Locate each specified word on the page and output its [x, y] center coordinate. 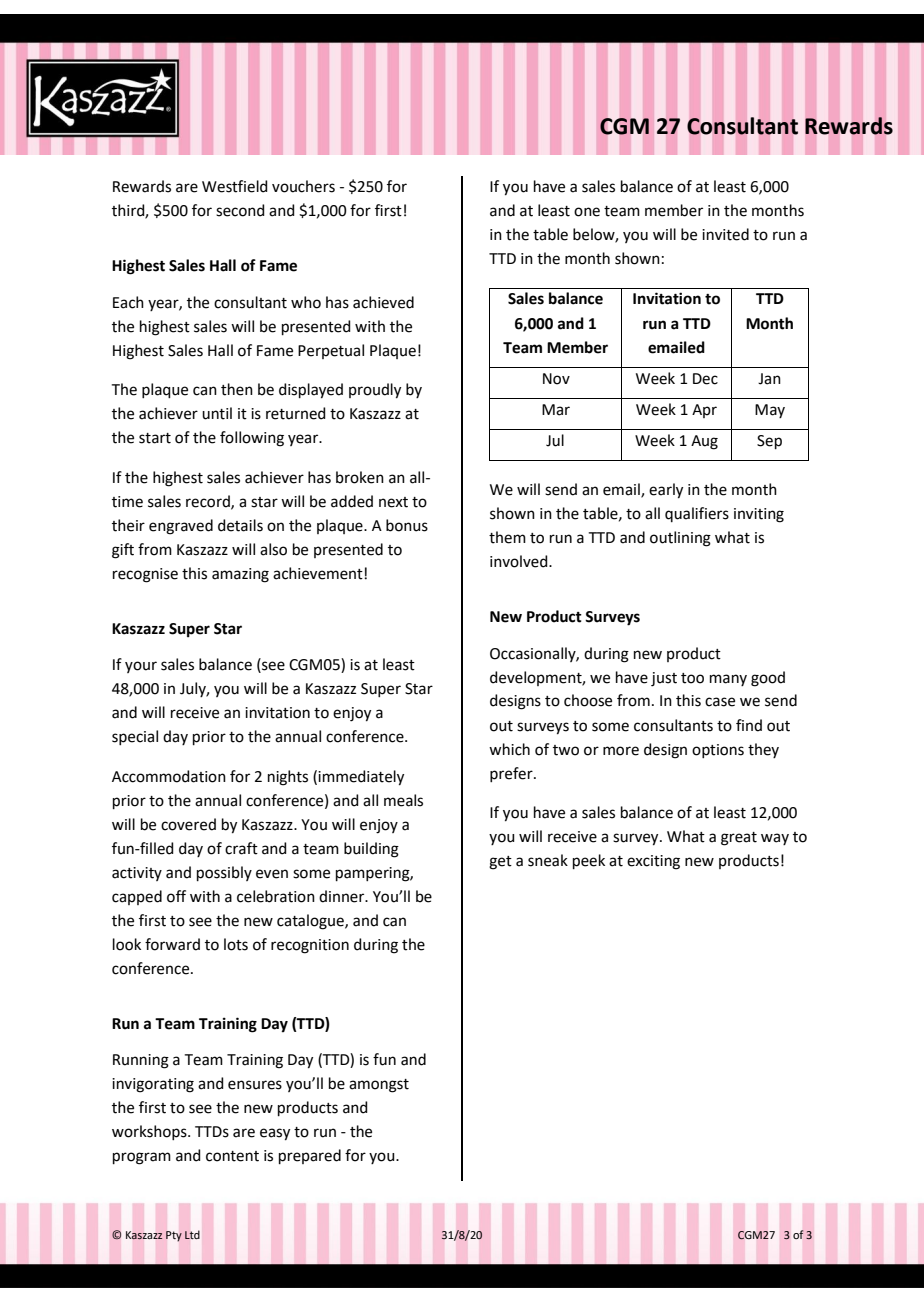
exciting [653, 862]
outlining [680, 539]
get [500, 863]
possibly [224, 873]
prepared [310, 1156]
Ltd [192, 1234]
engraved [181, 527]
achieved [383, 302]
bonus [407, 525]
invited [725, 234]
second [240, 210]
